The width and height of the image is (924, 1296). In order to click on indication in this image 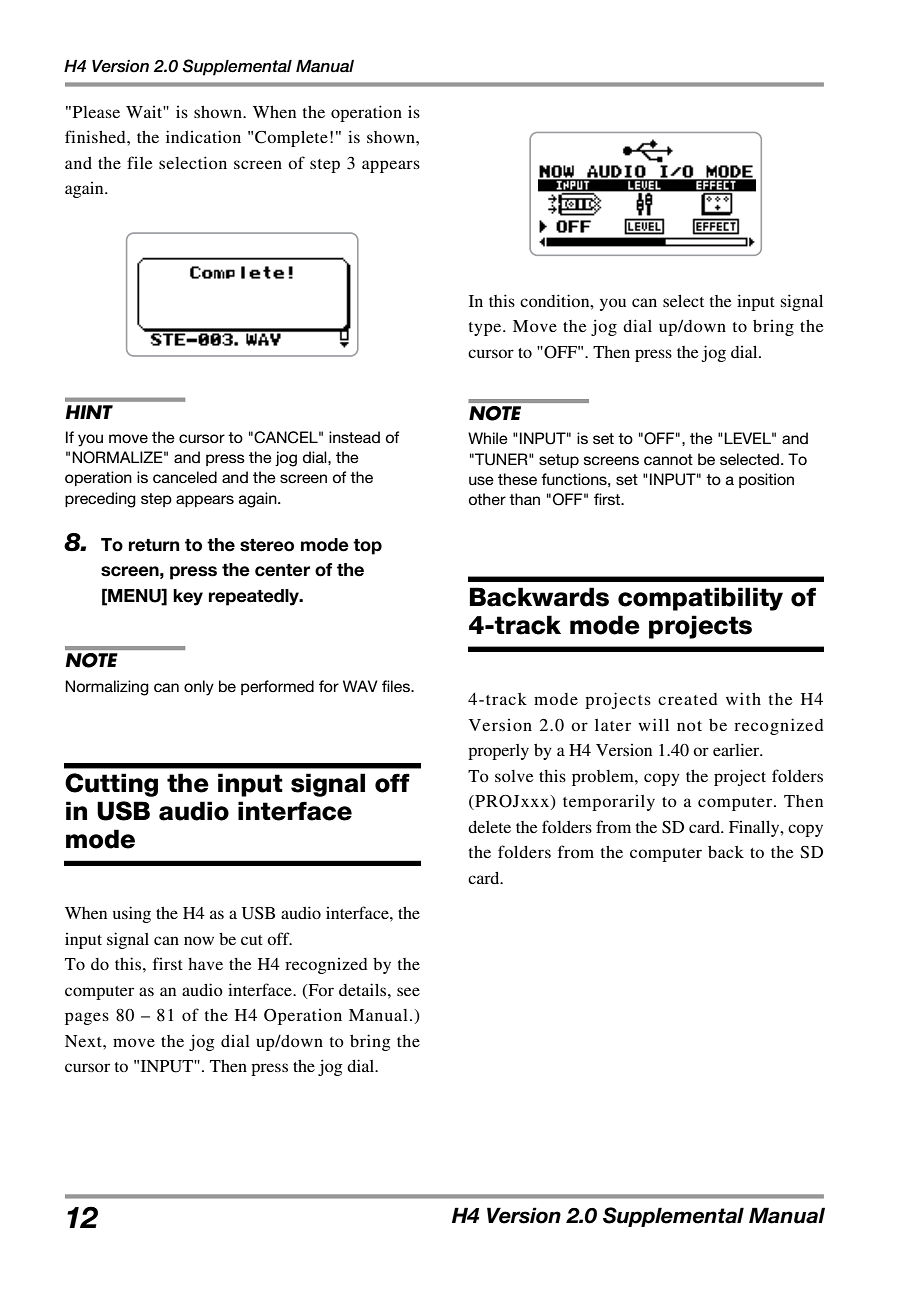, I will do `click(203, 136)`.
